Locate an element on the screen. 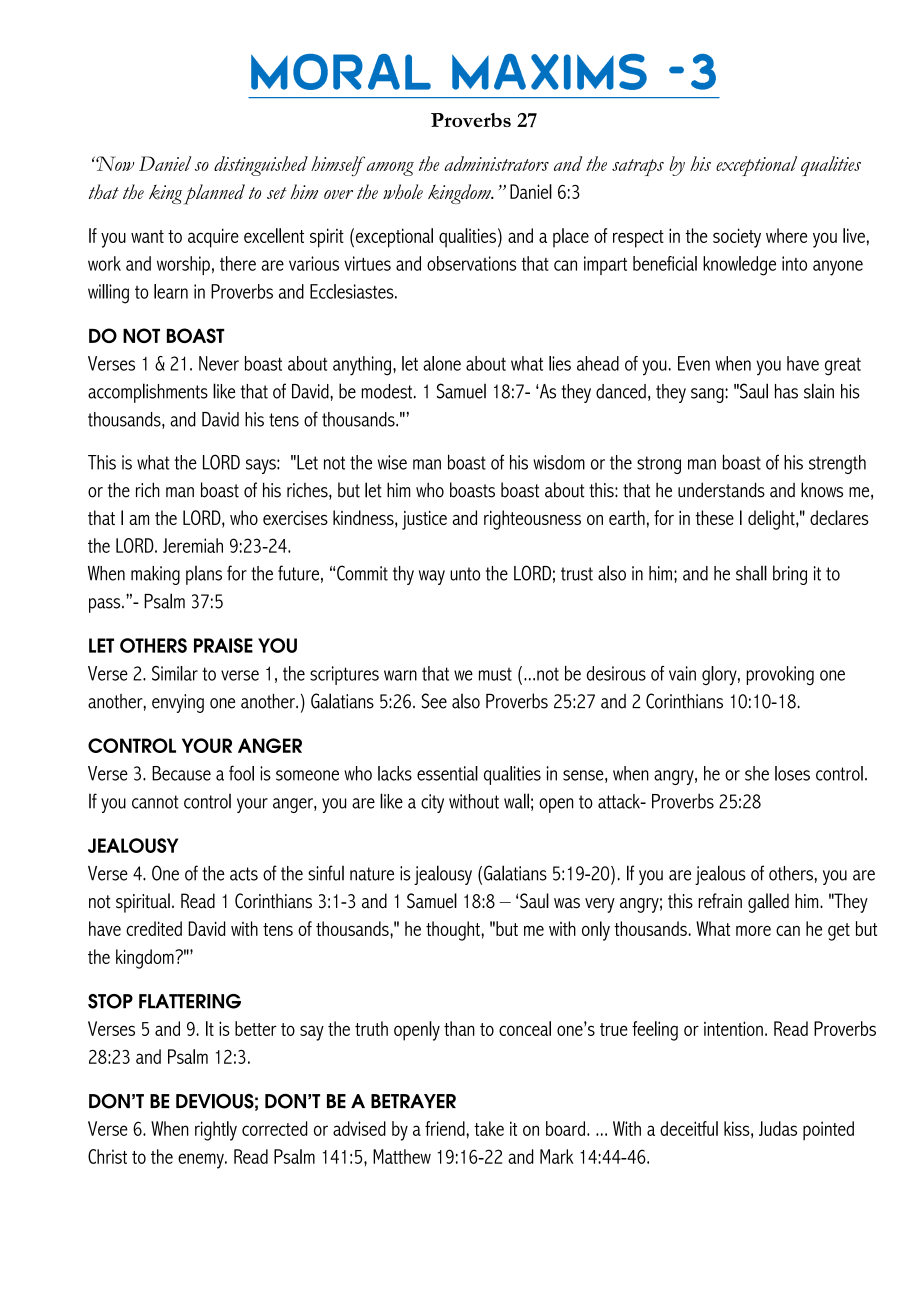 This screenshot has height=1308, width=924. rightly is located at coordinates (216, 1131).
